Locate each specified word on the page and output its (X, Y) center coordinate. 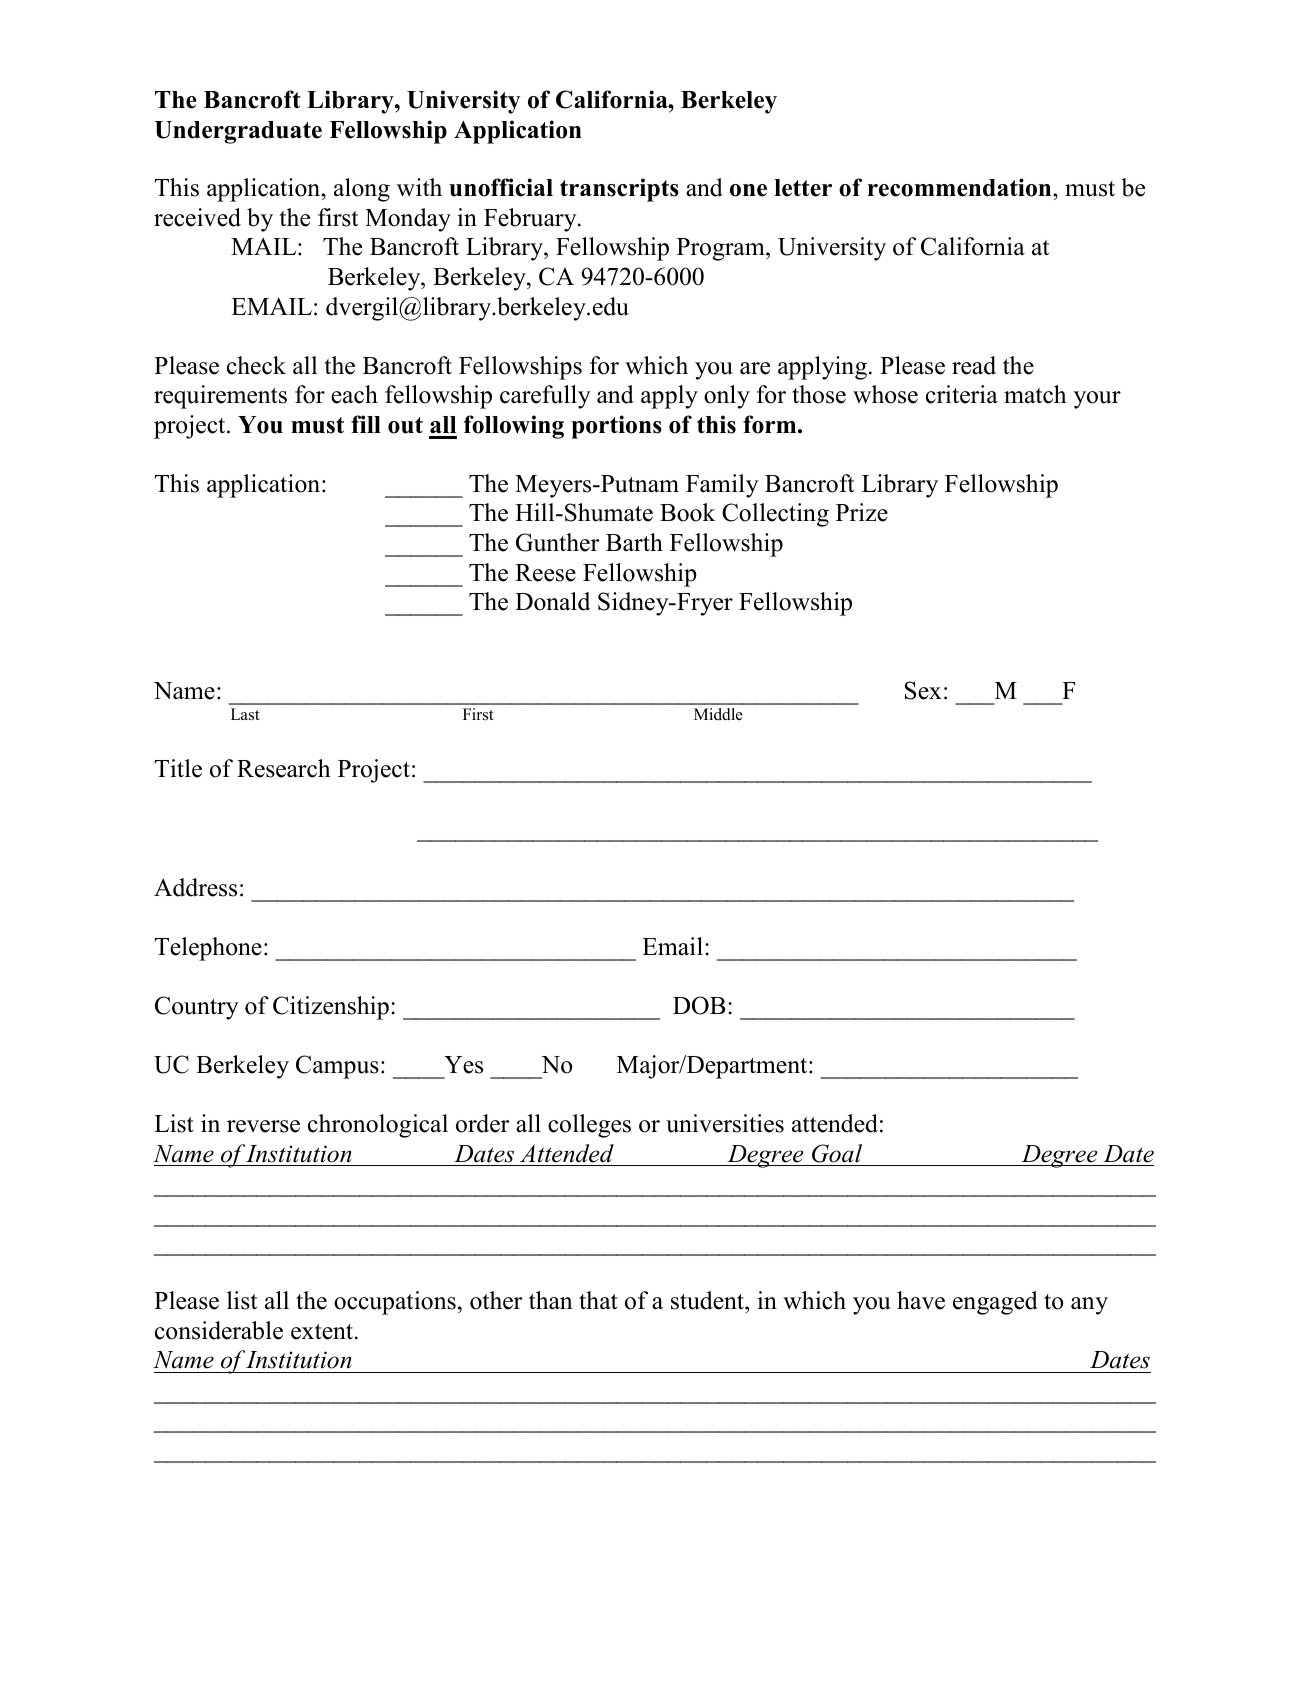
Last (245, 714)
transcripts (619, 190)
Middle (718, 714)
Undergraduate (238, 132)
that (598, 1300)
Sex (923, 690)
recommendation (961, 187)
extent (323, 1332)
